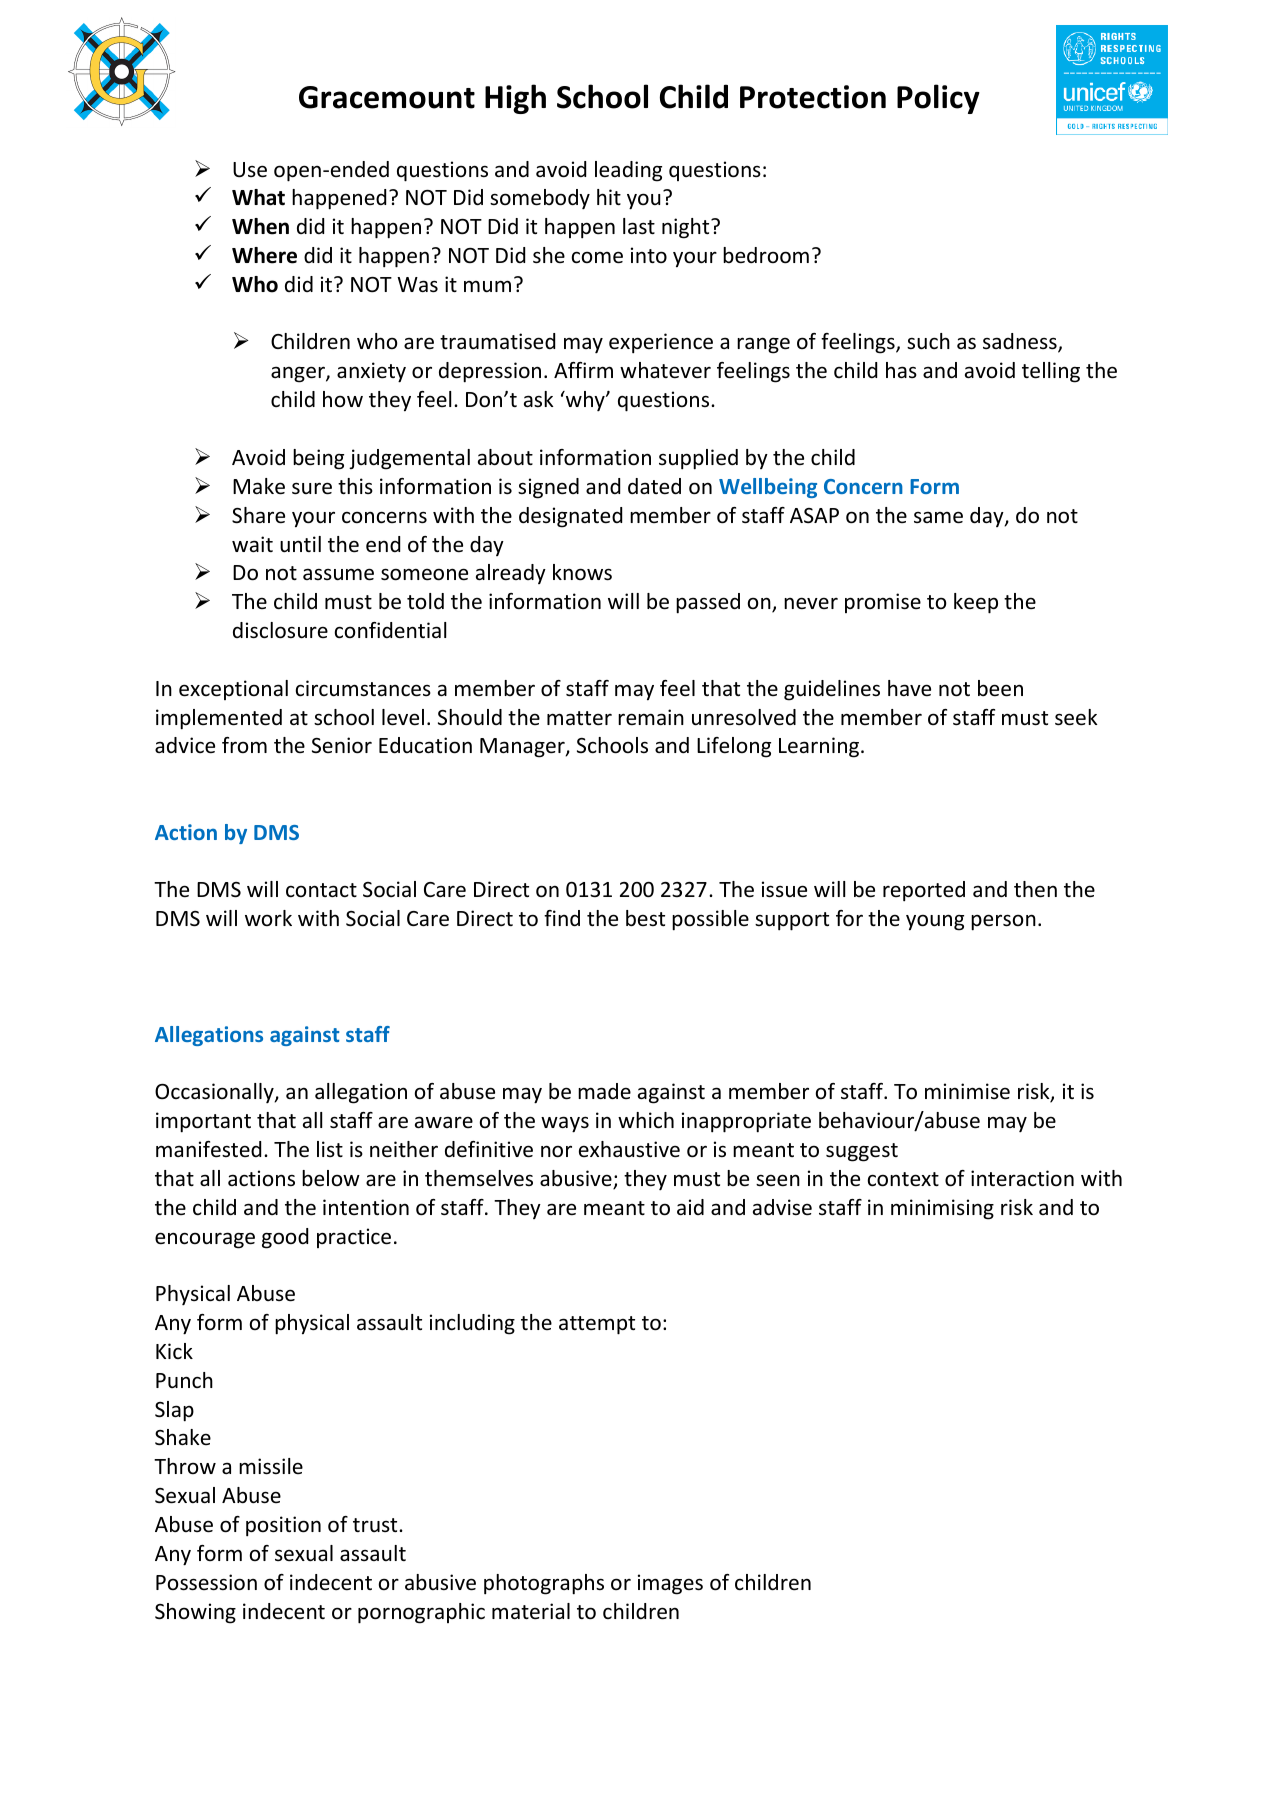 This screenshot has width=1278, height=1808. What do you see at coordinates (938, 99) in the screenshot?
I see `Policy` at bounding box center [938, 99].
